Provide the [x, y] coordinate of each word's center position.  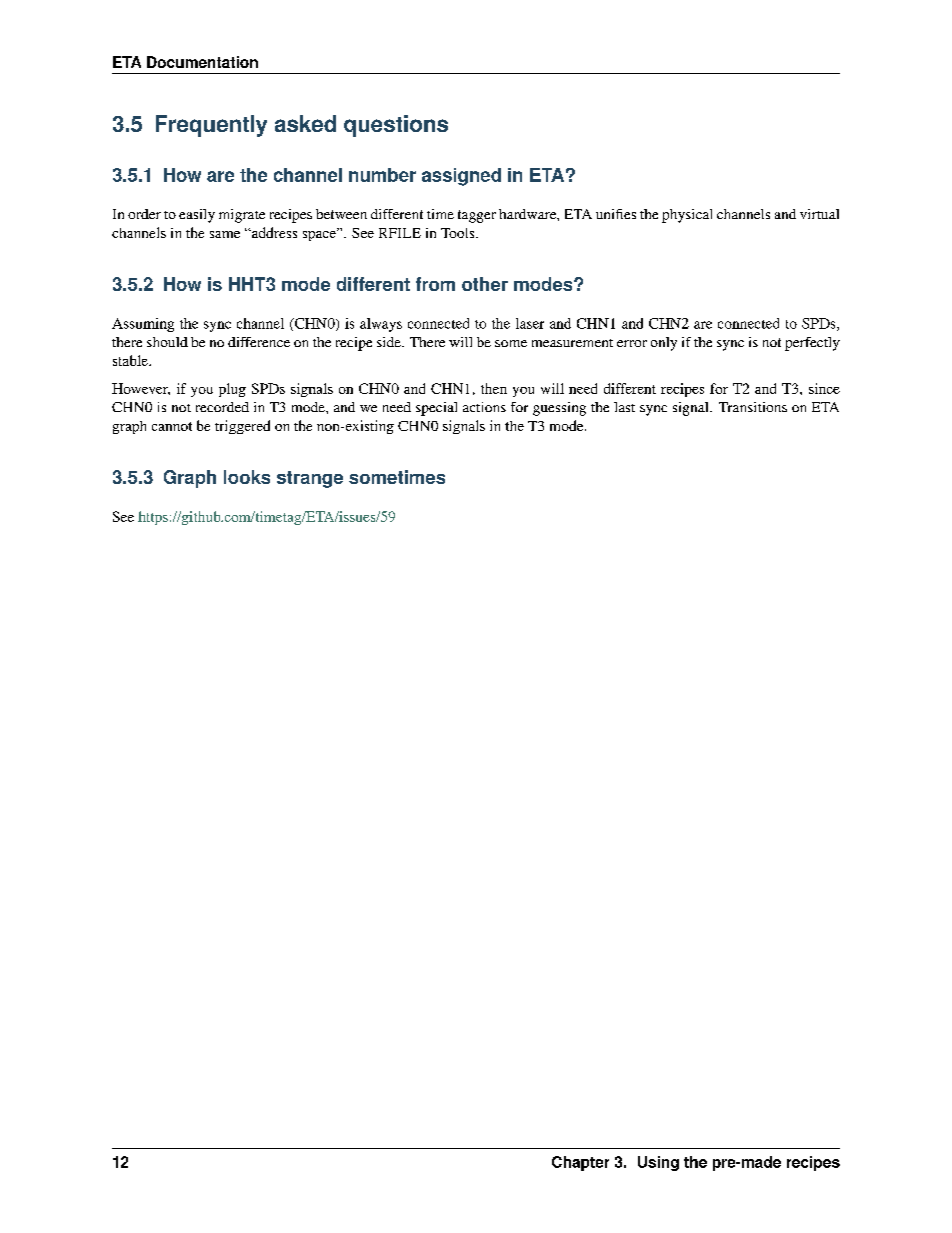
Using [658, 1163]
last [624, 407]
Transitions [753, 407]
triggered [242, 427]
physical [687, 216]
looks [247, 477]
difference [259, 342]
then [494, 388]
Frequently [211, 126]
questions [396, 126]
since [824, 388]
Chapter [580, 1163]
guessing [559, 409]
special [436, 409]
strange [310, 479]
